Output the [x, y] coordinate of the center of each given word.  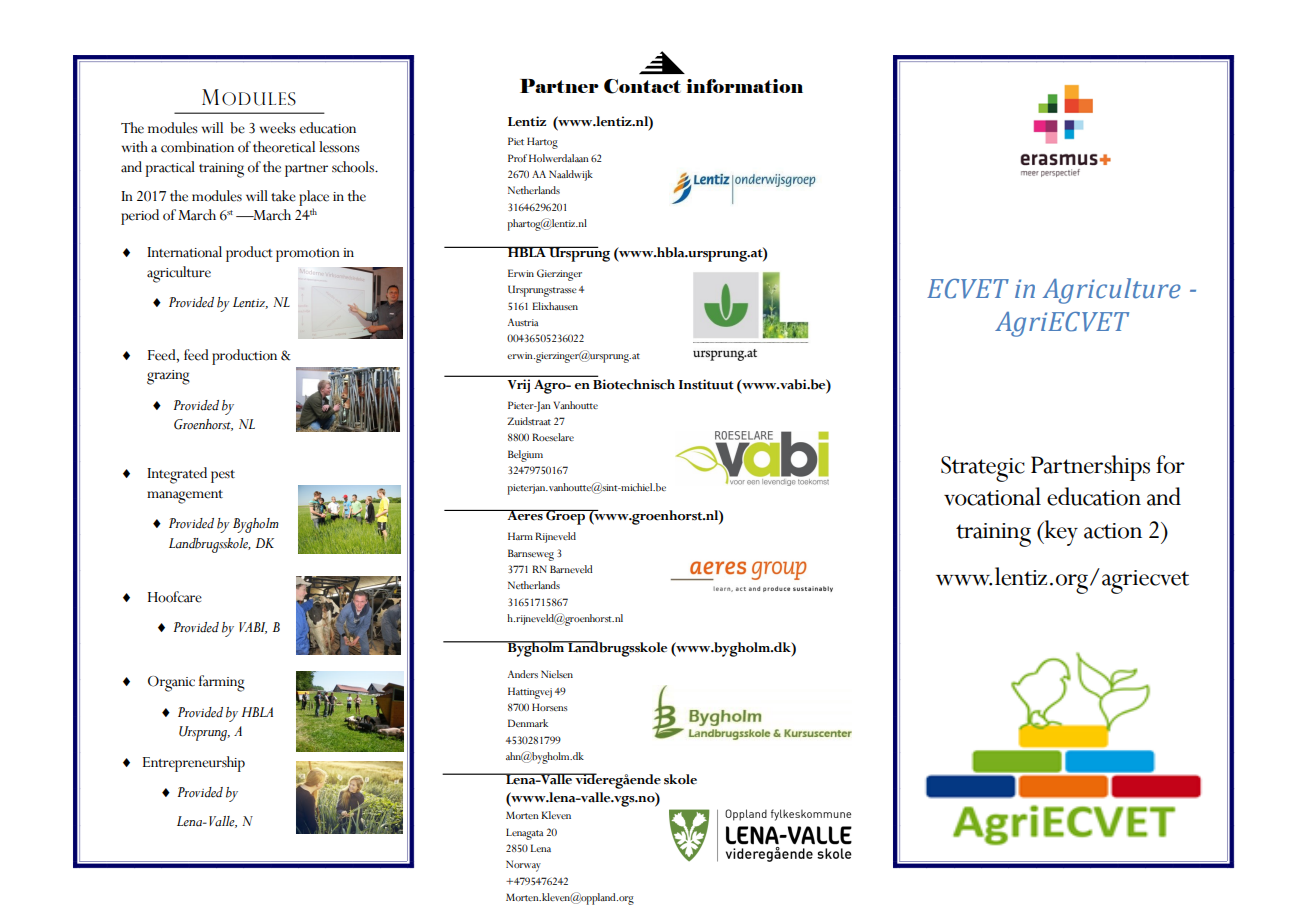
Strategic [983, 469]
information [744, 86]
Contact [642, 86]
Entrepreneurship [194, 764]
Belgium [525, 456]
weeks [277, 128]
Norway [523, 866]
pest [223, 476]
